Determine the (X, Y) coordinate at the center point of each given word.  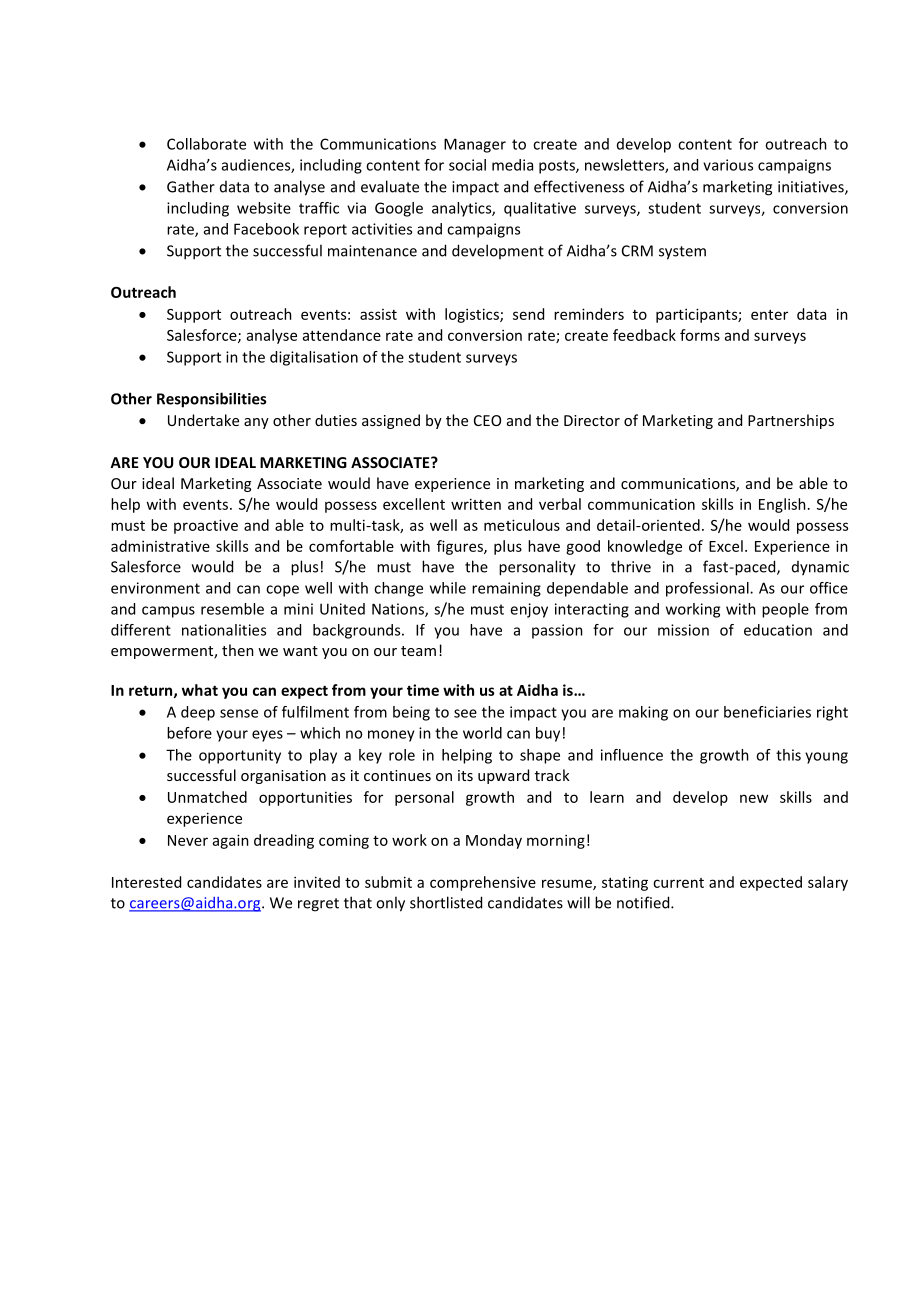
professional (708, 589)
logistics (473, 315)
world (482, 733)
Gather (191, 186)
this (788, 755)
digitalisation (314, 358)
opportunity (240, 756)
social (467, 165)
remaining (506, 589)
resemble (232, 609)
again (231, 841)
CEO (487, 420)
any (256, 423)
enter (769, 315)
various (728, 165)
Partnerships (791, 421)
